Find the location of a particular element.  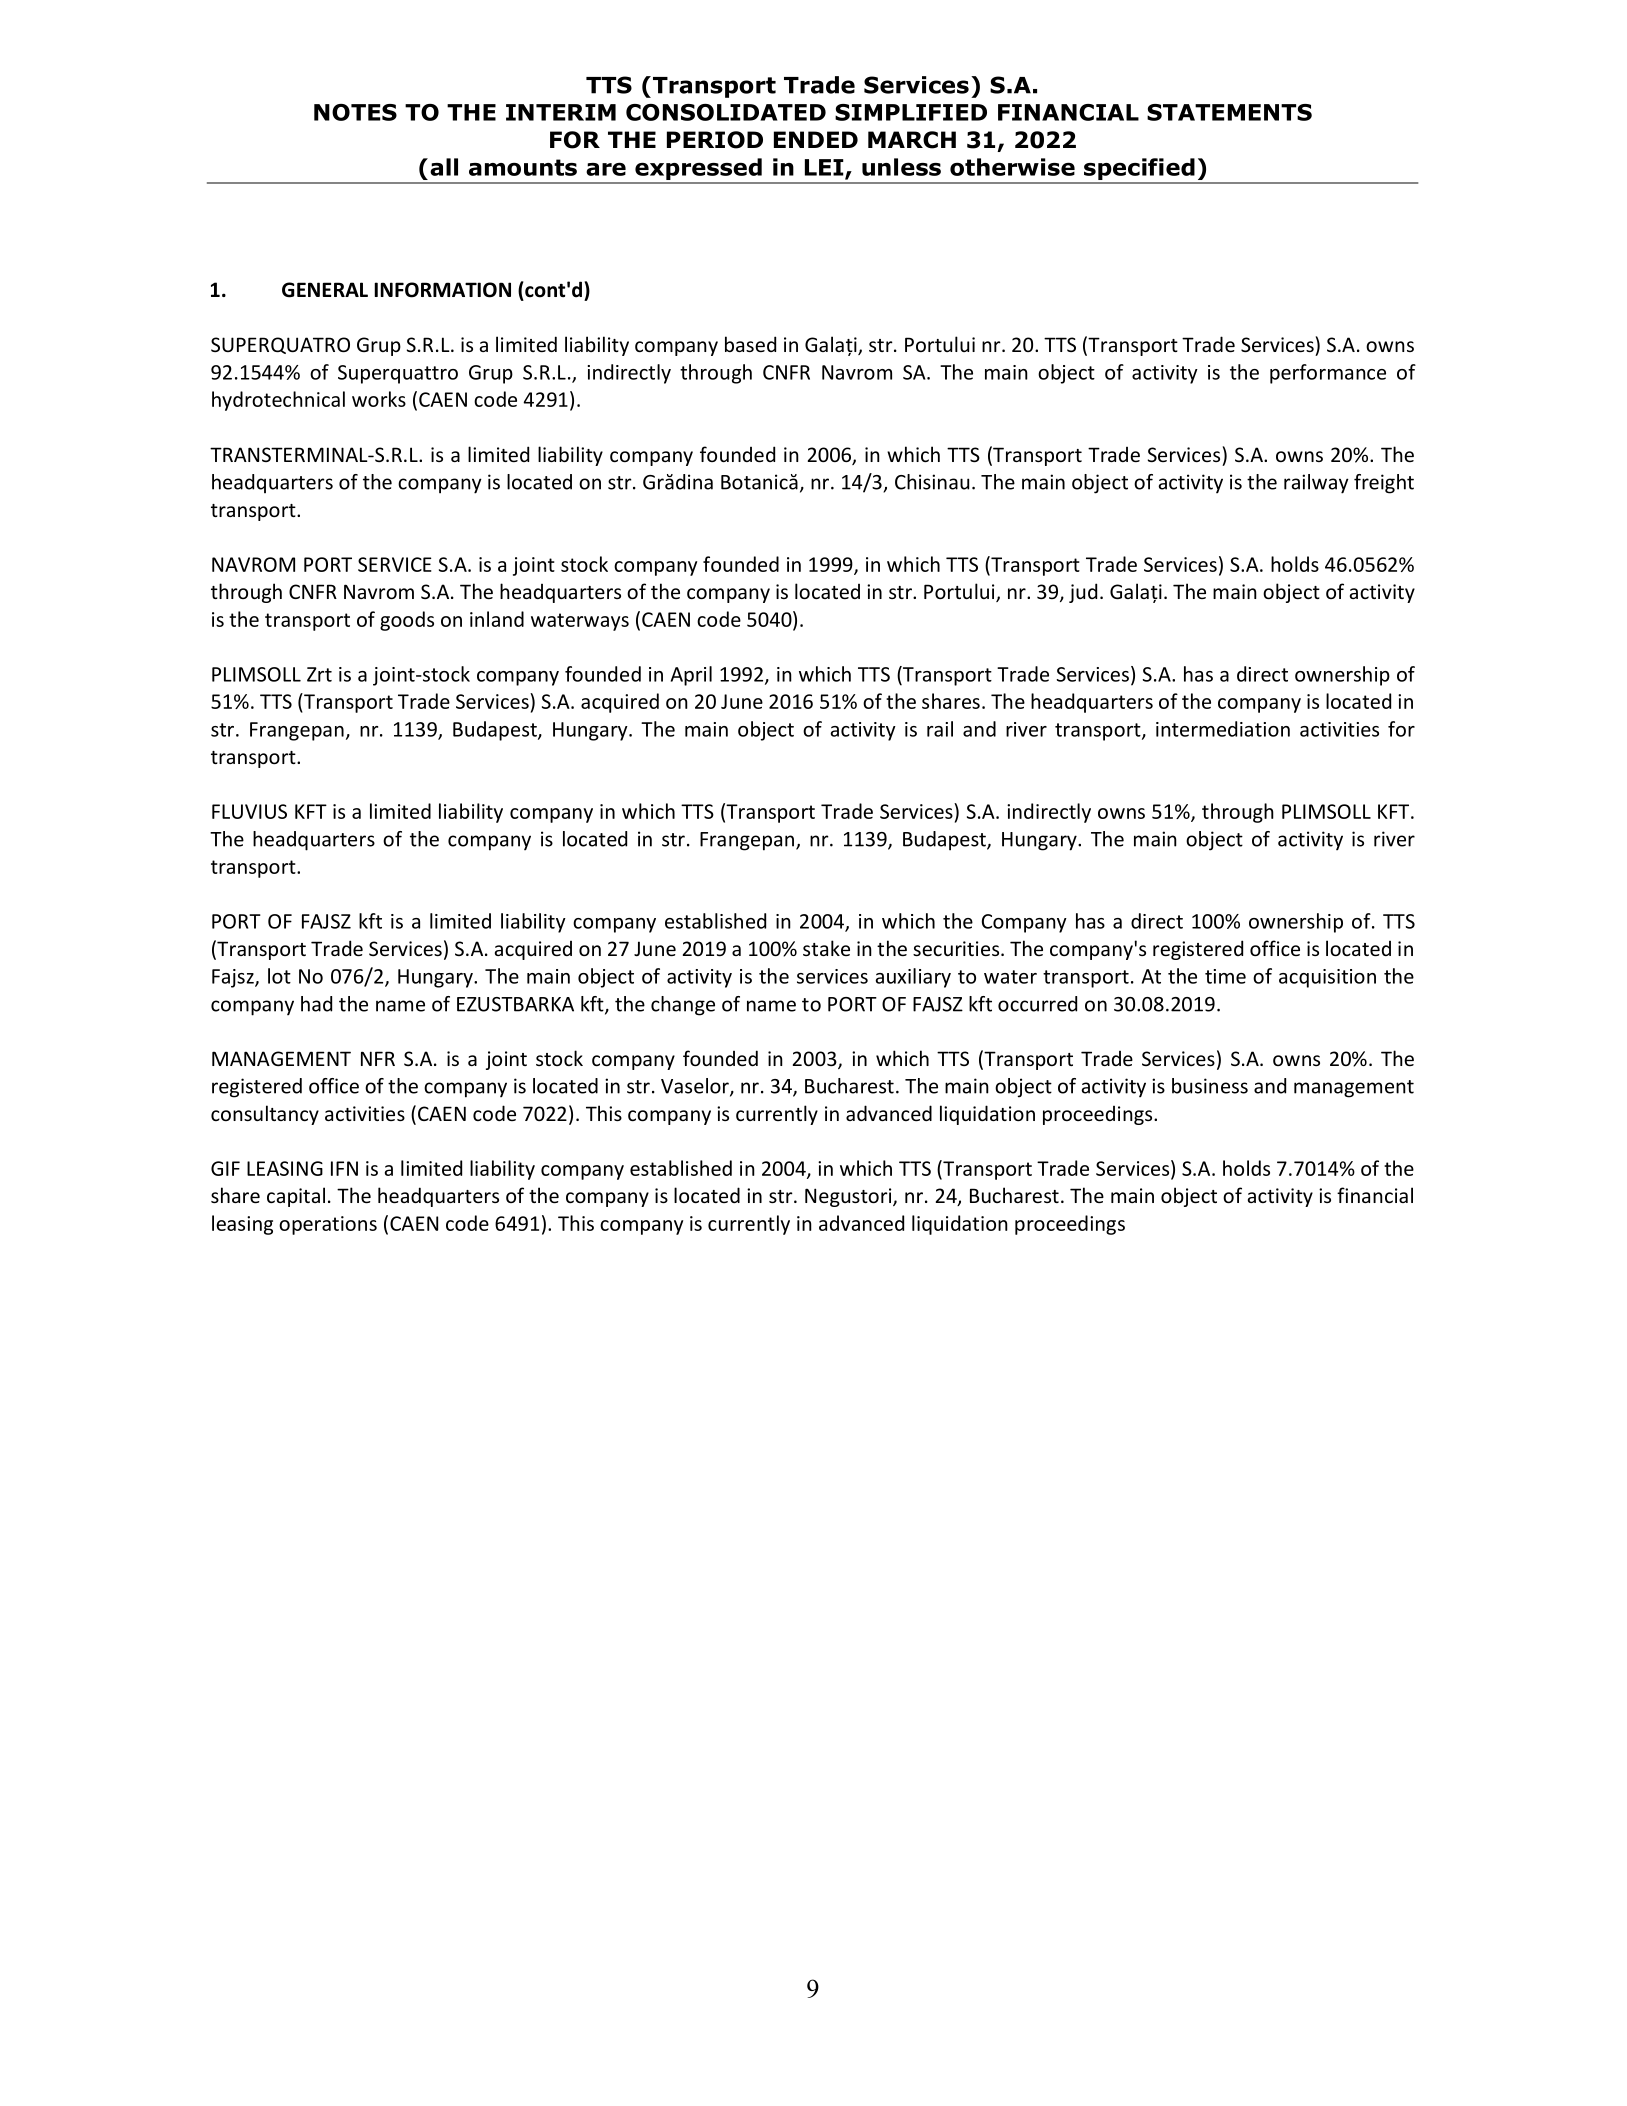

NOTES is located at coordinates (355, 112).
